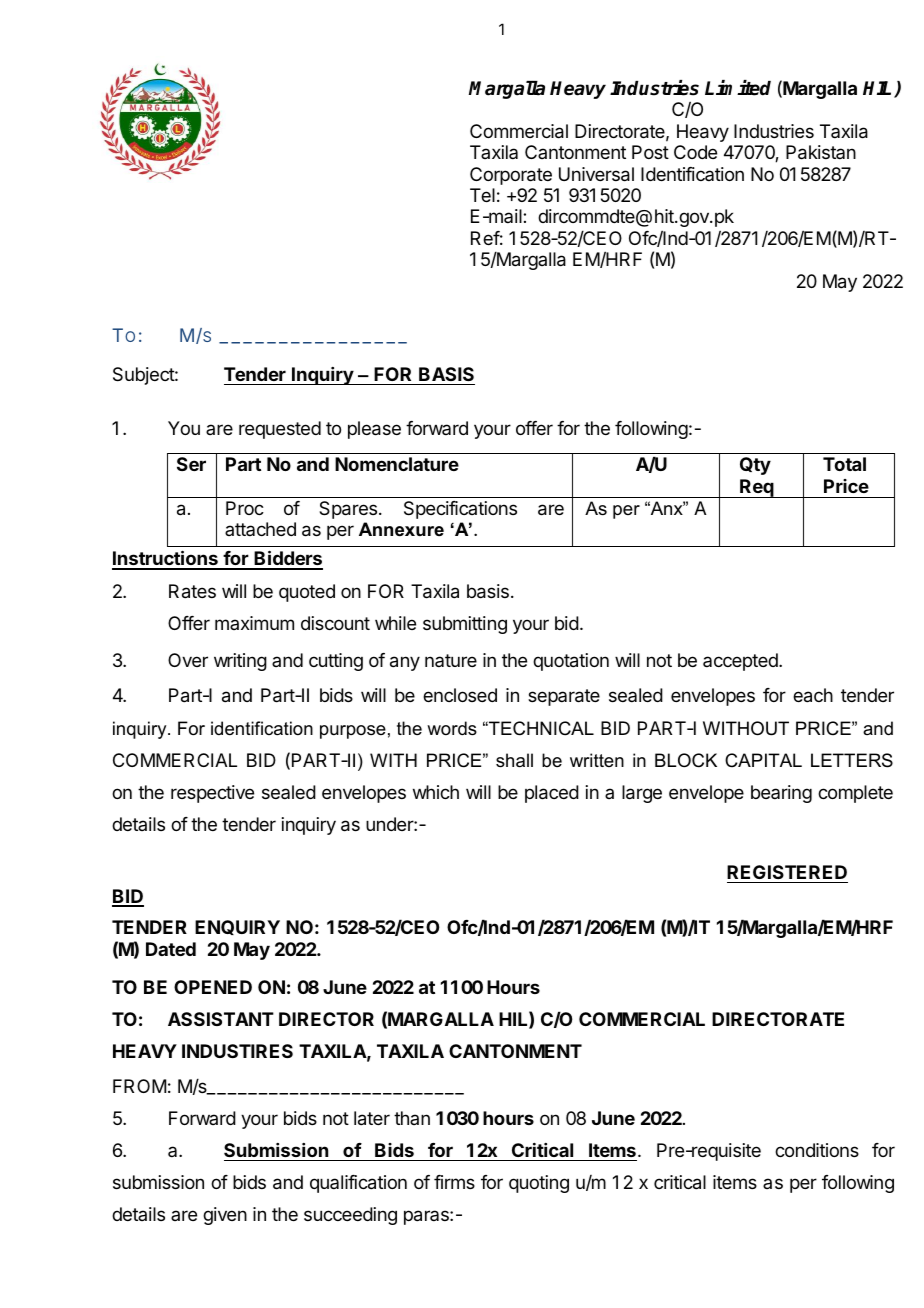 The height and width of the image is (1308, 924). I want to click on shall, so click(514, 760).
